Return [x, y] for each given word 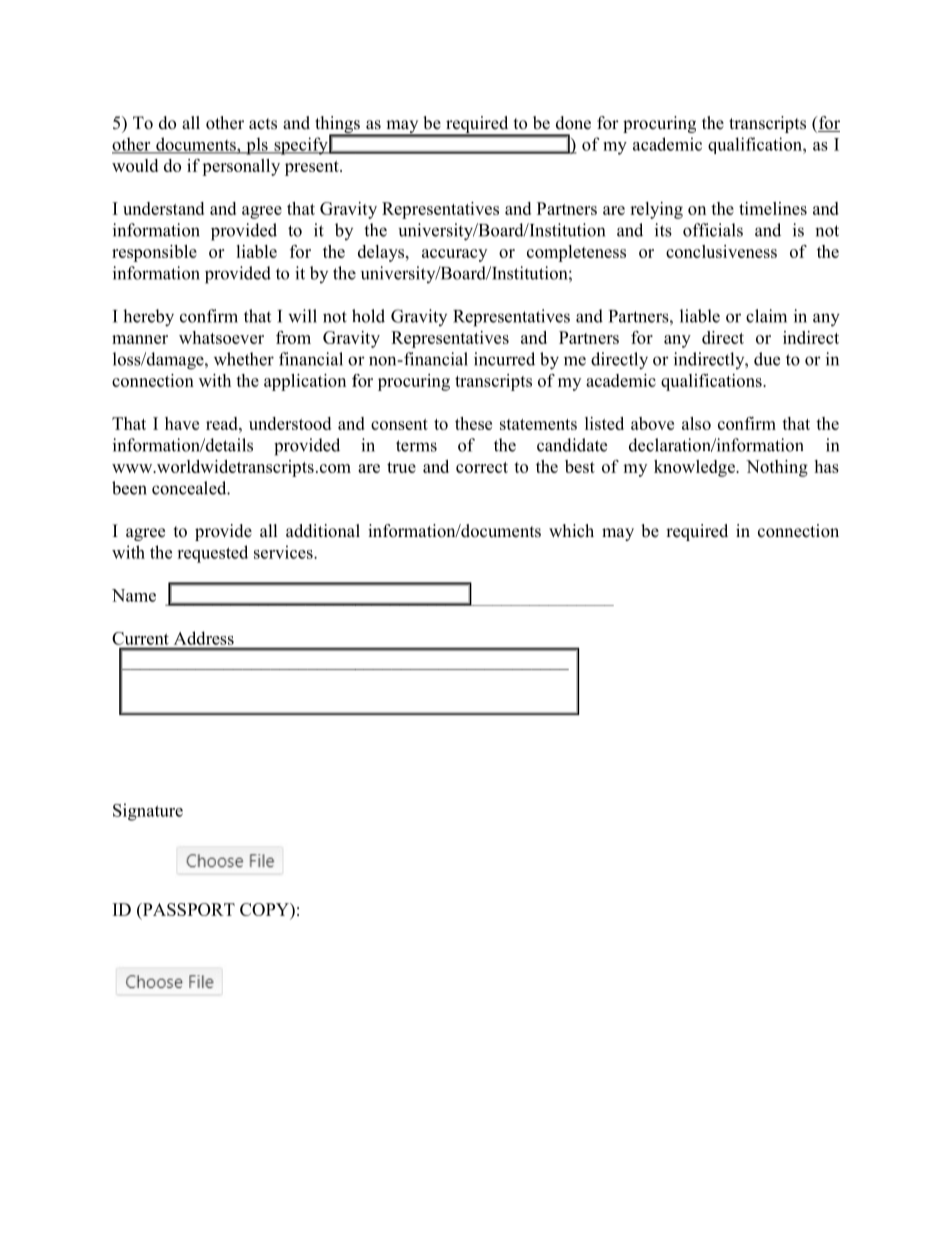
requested [212, 554]
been [129, 488]
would [135, 165]
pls [257, 146]
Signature [148, 812]
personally [241, 167]
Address [204, 638]
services [284, 552]
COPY [265, 911]
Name [134, 595]
